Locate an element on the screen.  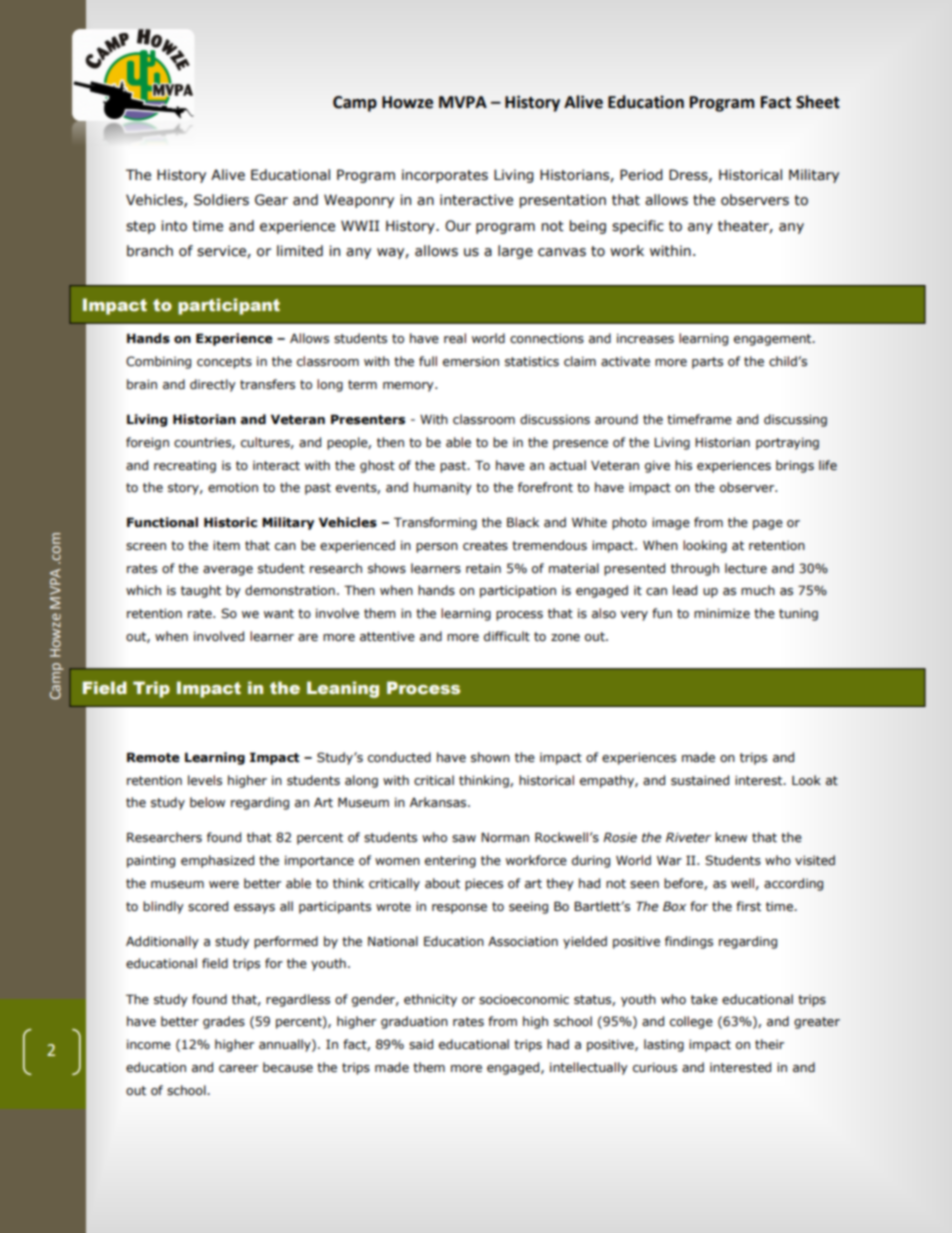
much is located at coordinates (758, 590).
